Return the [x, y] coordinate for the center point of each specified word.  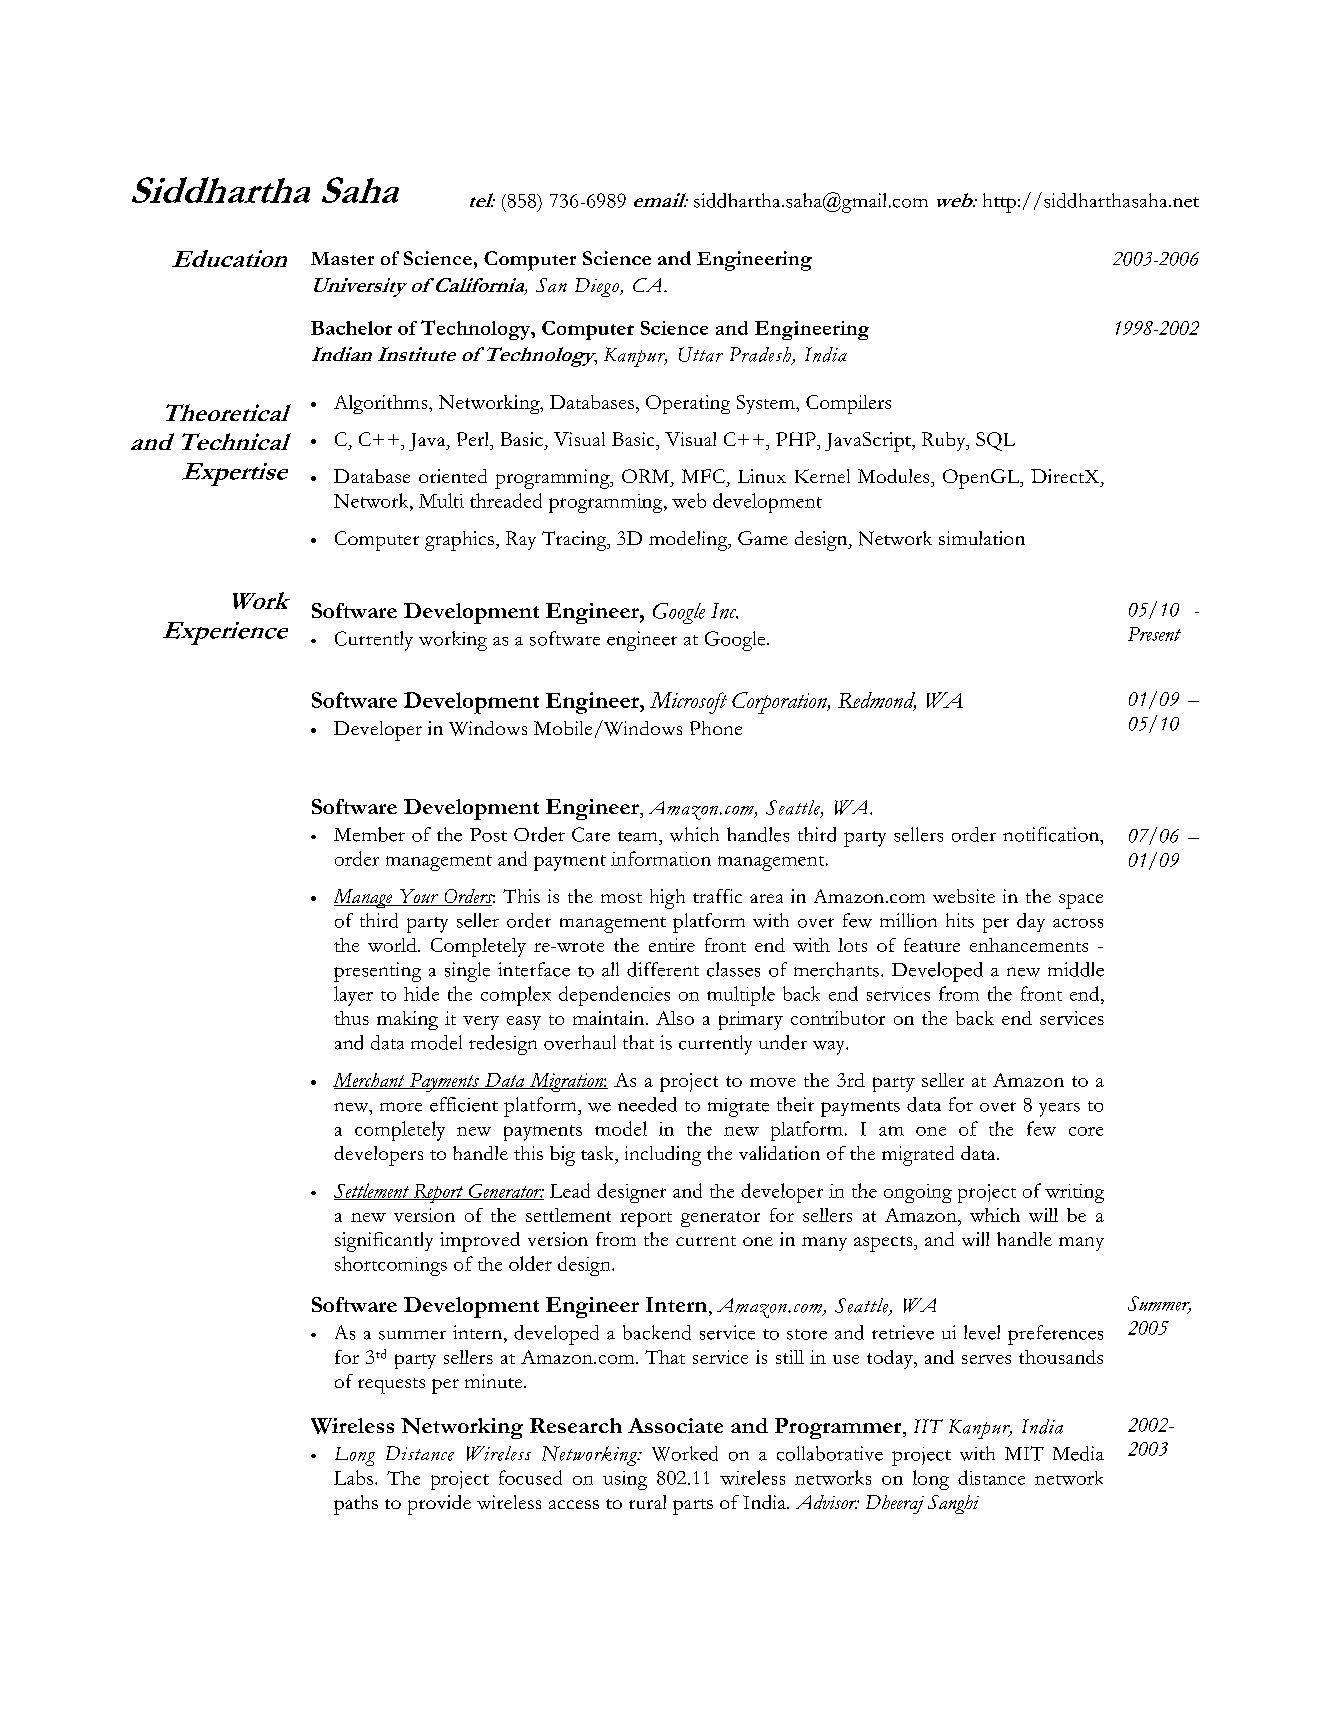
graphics [459, 541]
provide [439, 1505]
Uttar [701, 354]
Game [763, 538]
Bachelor [351, 328]
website [964, 896]
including [663, 1156]
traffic [717, 896]
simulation [982, 538]
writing [1074, 1193]
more [401, 1107]
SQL [995, 441]
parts [693, 1507]
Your [418, 897]
